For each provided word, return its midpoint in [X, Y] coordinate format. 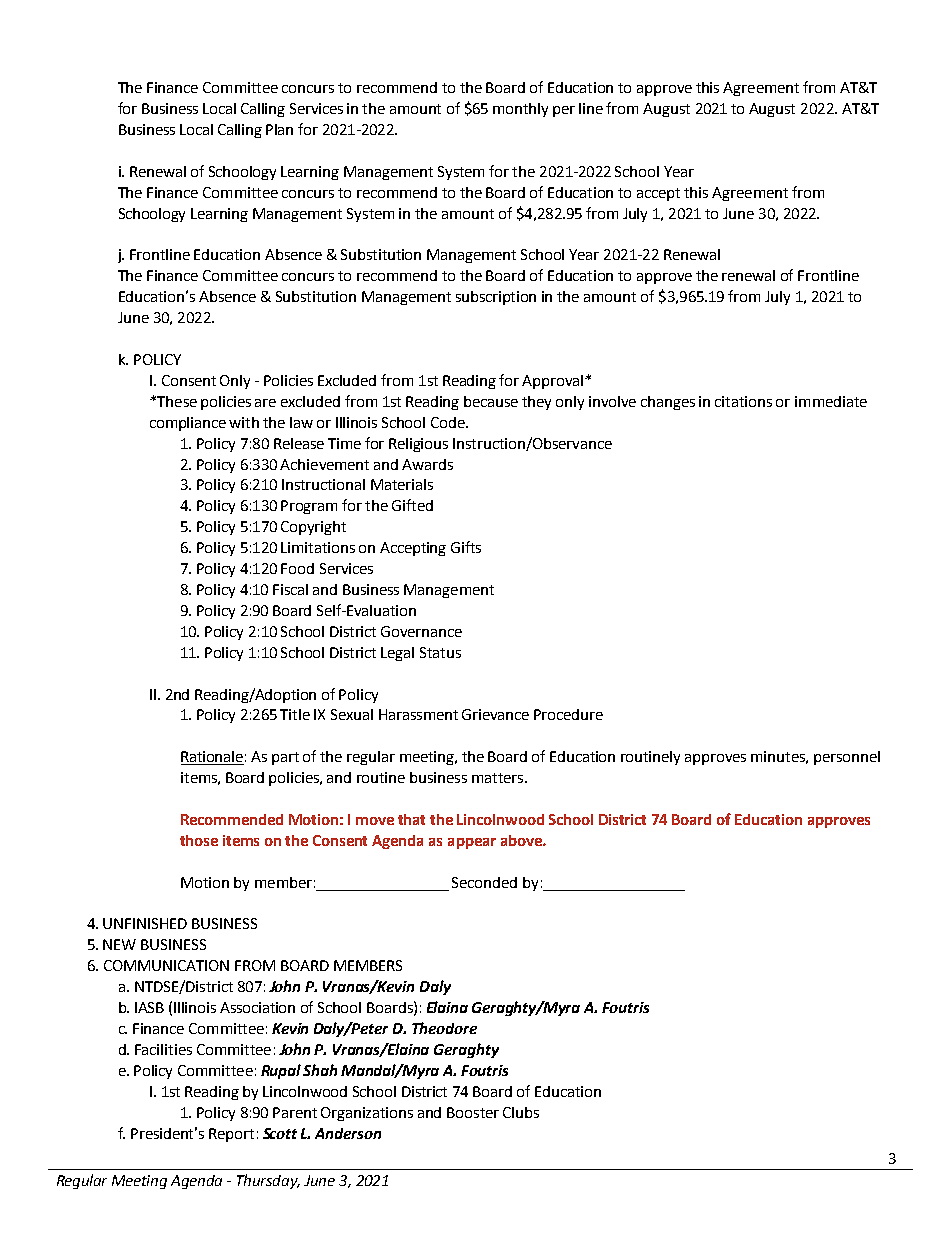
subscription [496, 298]
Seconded [484, 882]
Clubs [521, 1112]
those [199, 840]
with [244, 422]
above [522, 840]
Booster [473, 1112]
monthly [520, 110]
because [491, 401]
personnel [847, 758]
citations [743, 401]
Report [231, 1135]
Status [440, 652]
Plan [279, 129]
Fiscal [290, 589]
